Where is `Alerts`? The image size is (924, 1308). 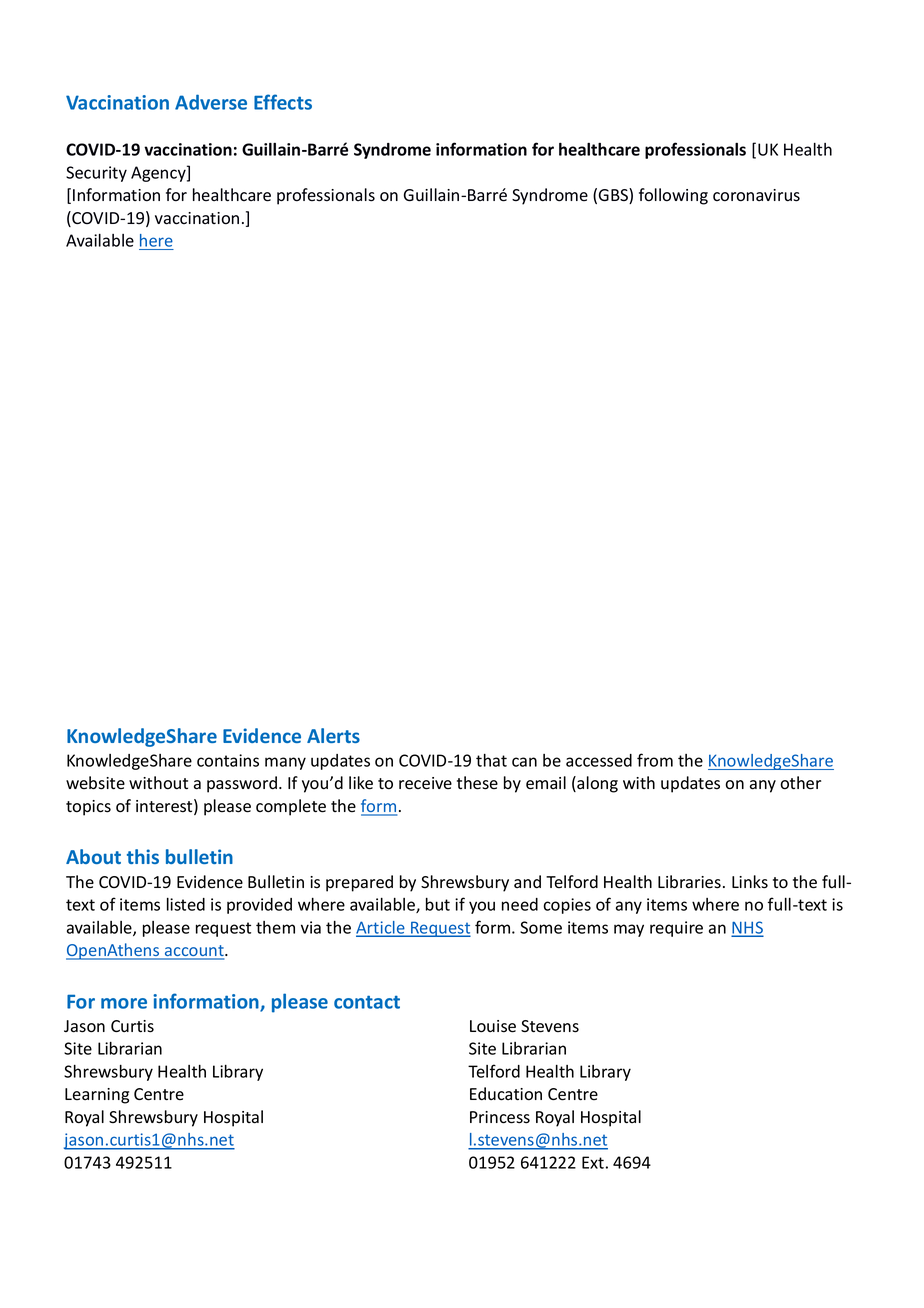
Alerts is located at coordinates (333, 735).
